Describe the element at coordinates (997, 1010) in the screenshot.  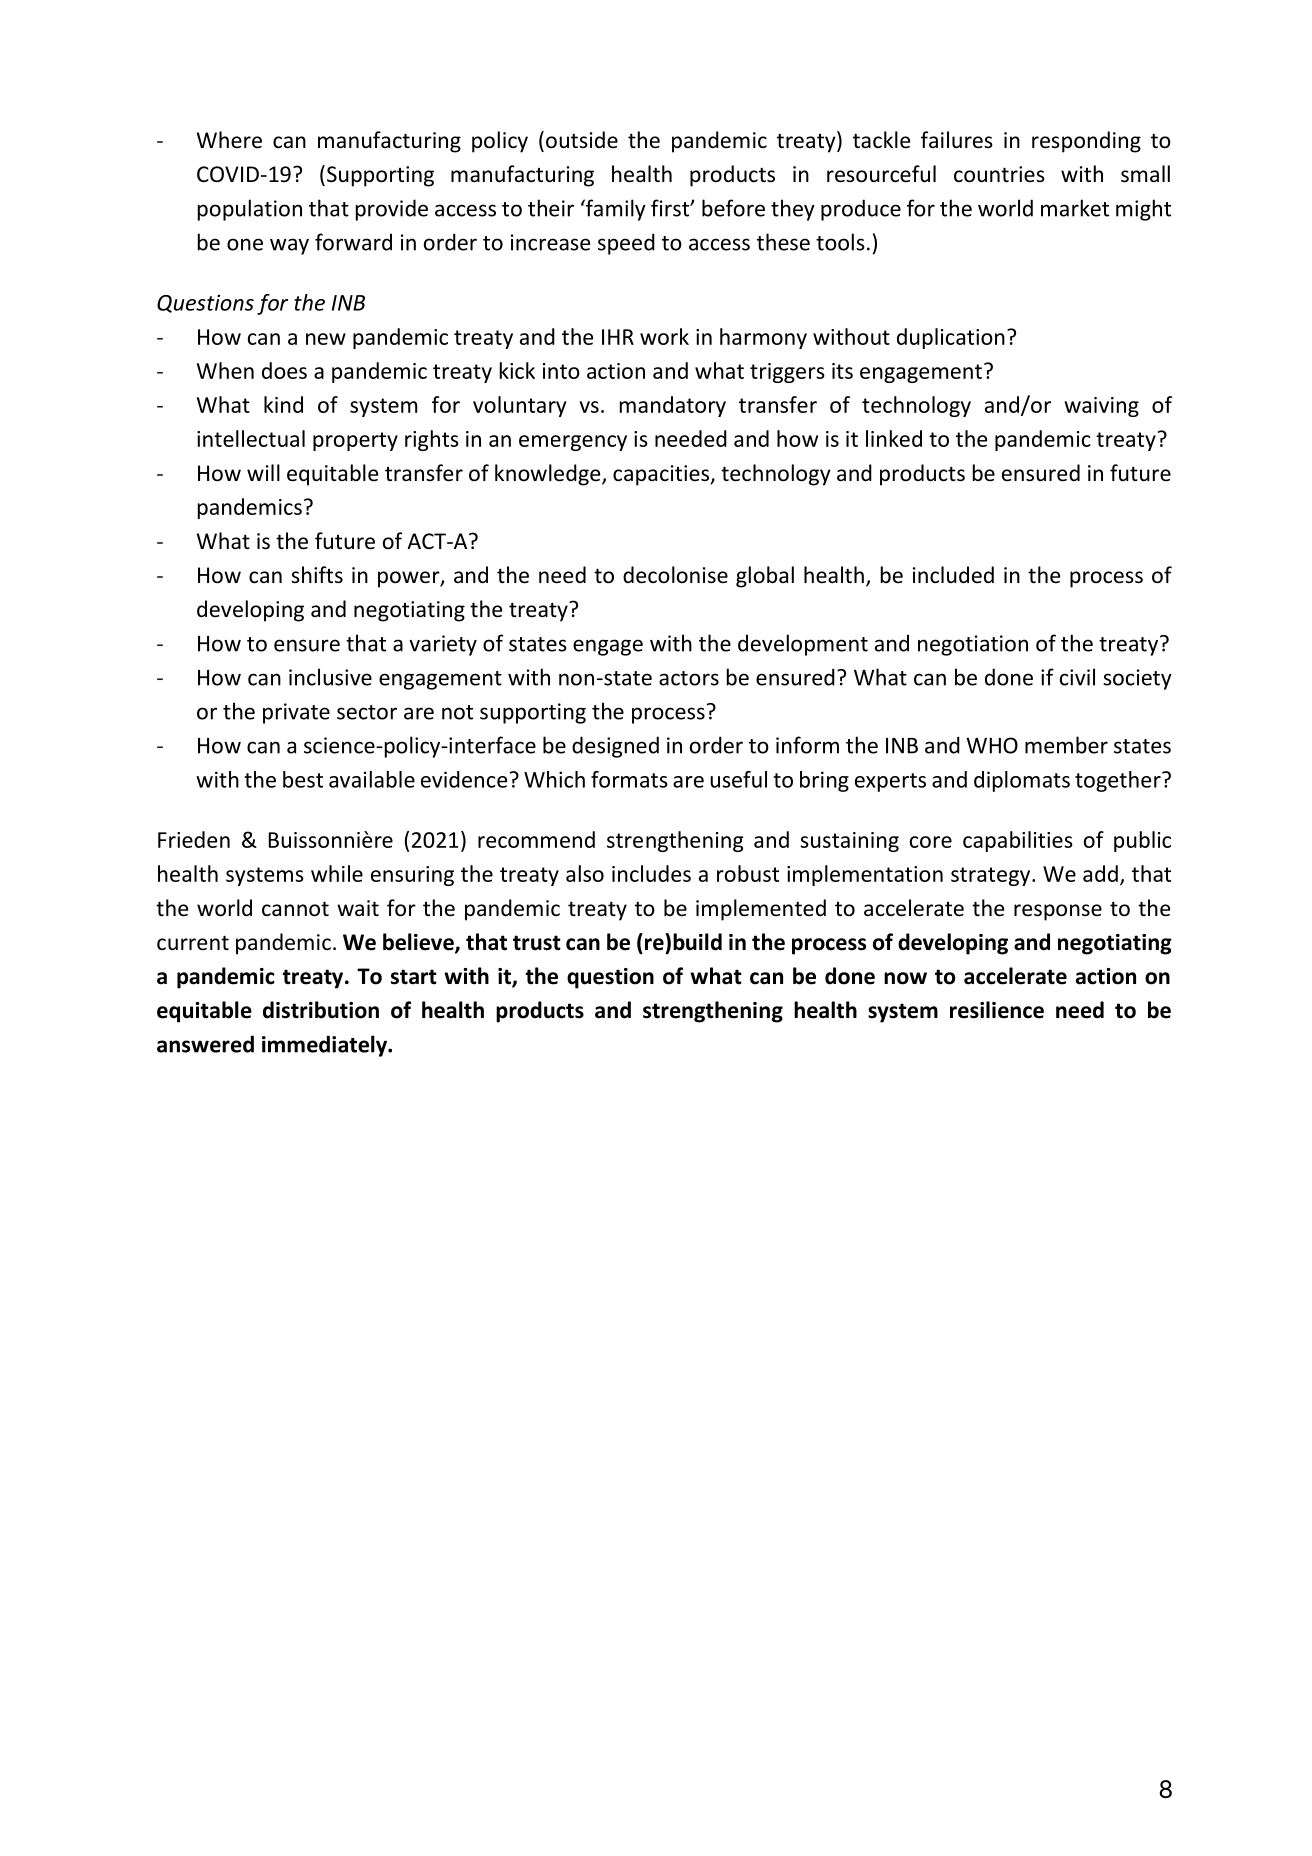
I see `resilience` at that location.
